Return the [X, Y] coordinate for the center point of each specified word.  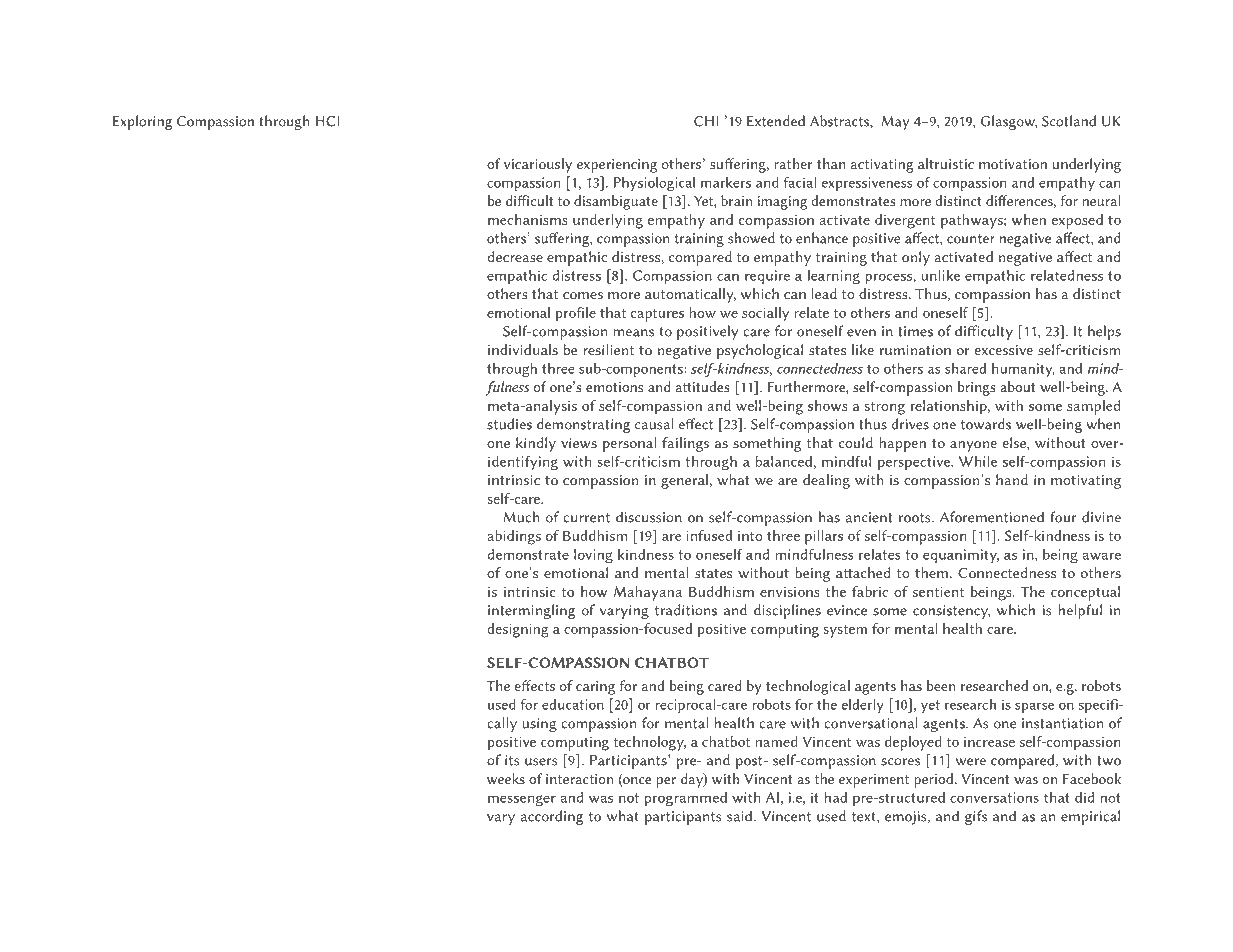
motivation [1013, 164]
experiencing [617, 166]
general [684, 481]
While [978, 461]
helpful [1080, 611]
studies [509, 424]
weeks [506, 778]
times [915, 331]
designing [518, 630]
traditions [686, 610]
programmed [686, 799]
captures [657, 315]
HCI [328, 121]
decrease [515, 256]
